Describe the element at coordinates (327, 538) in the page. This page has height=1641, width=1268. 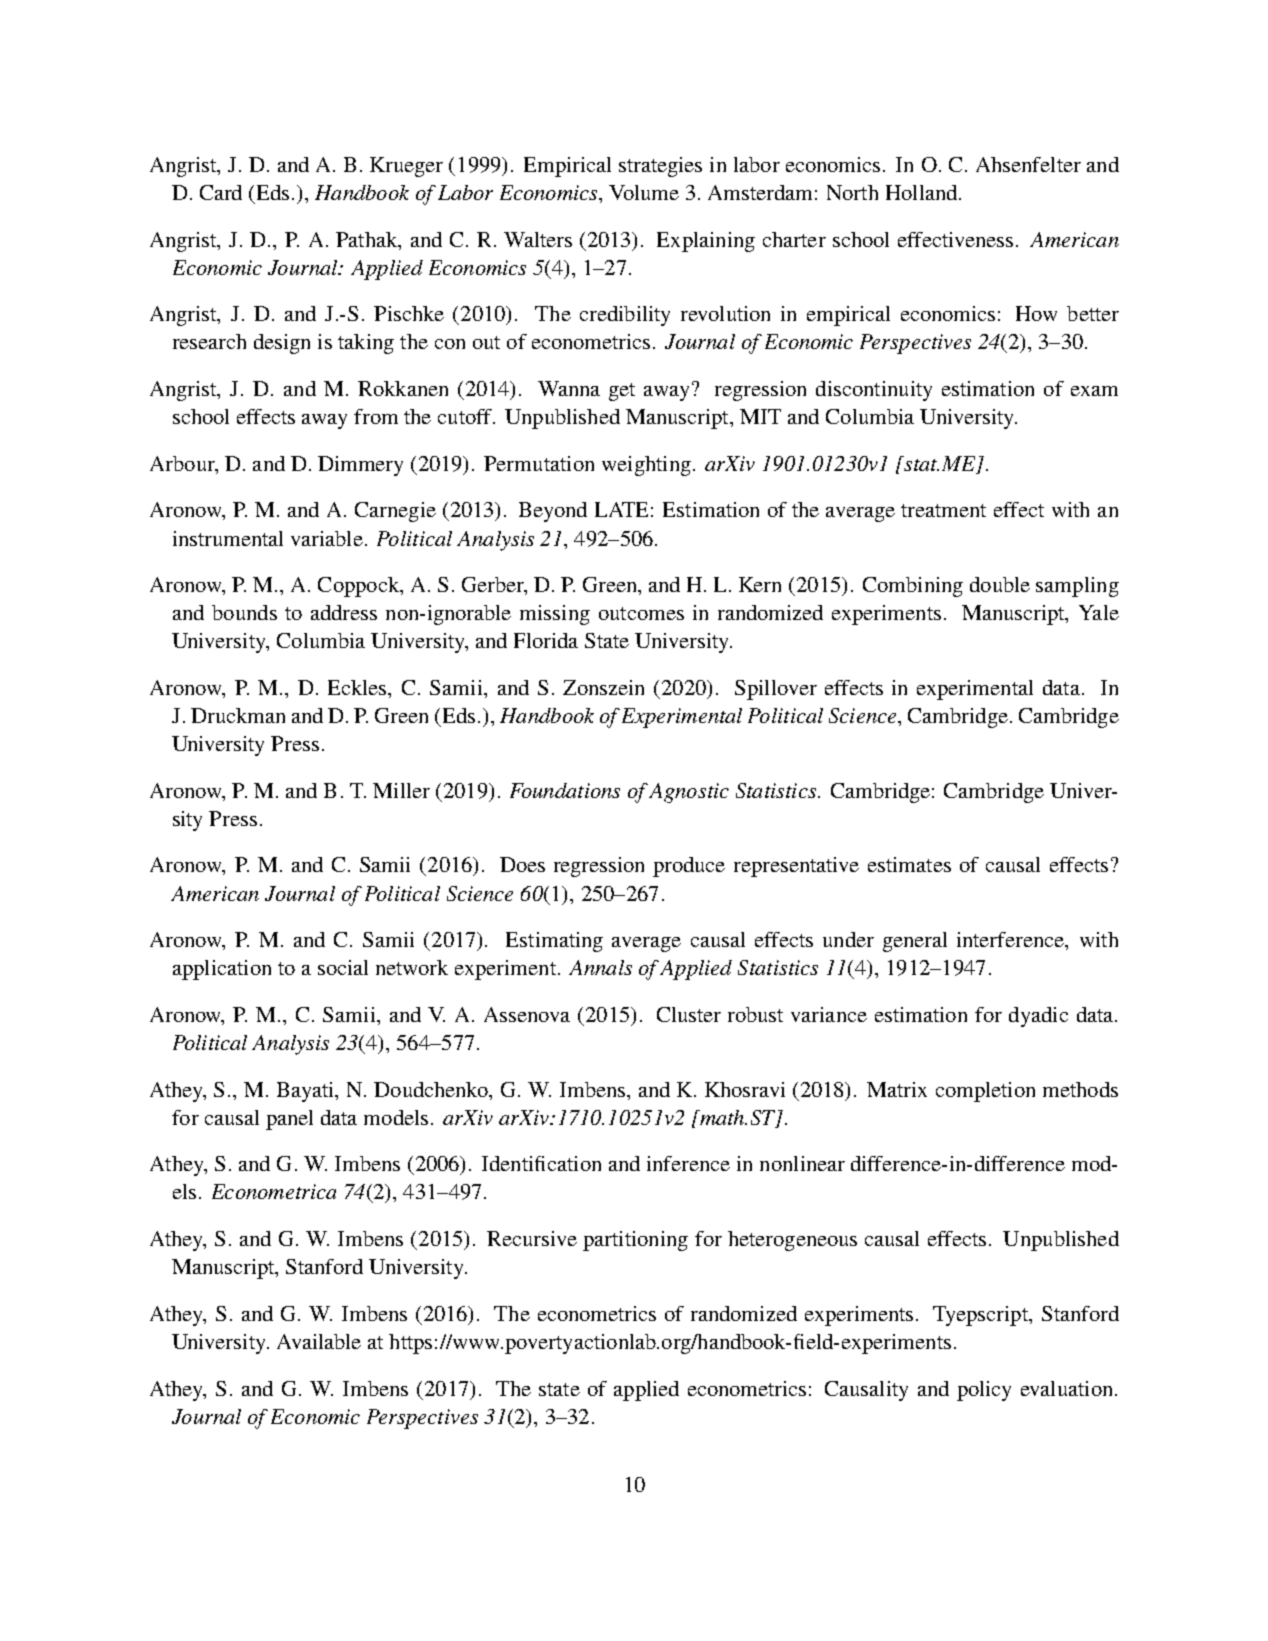
I see `variable` at that location.
